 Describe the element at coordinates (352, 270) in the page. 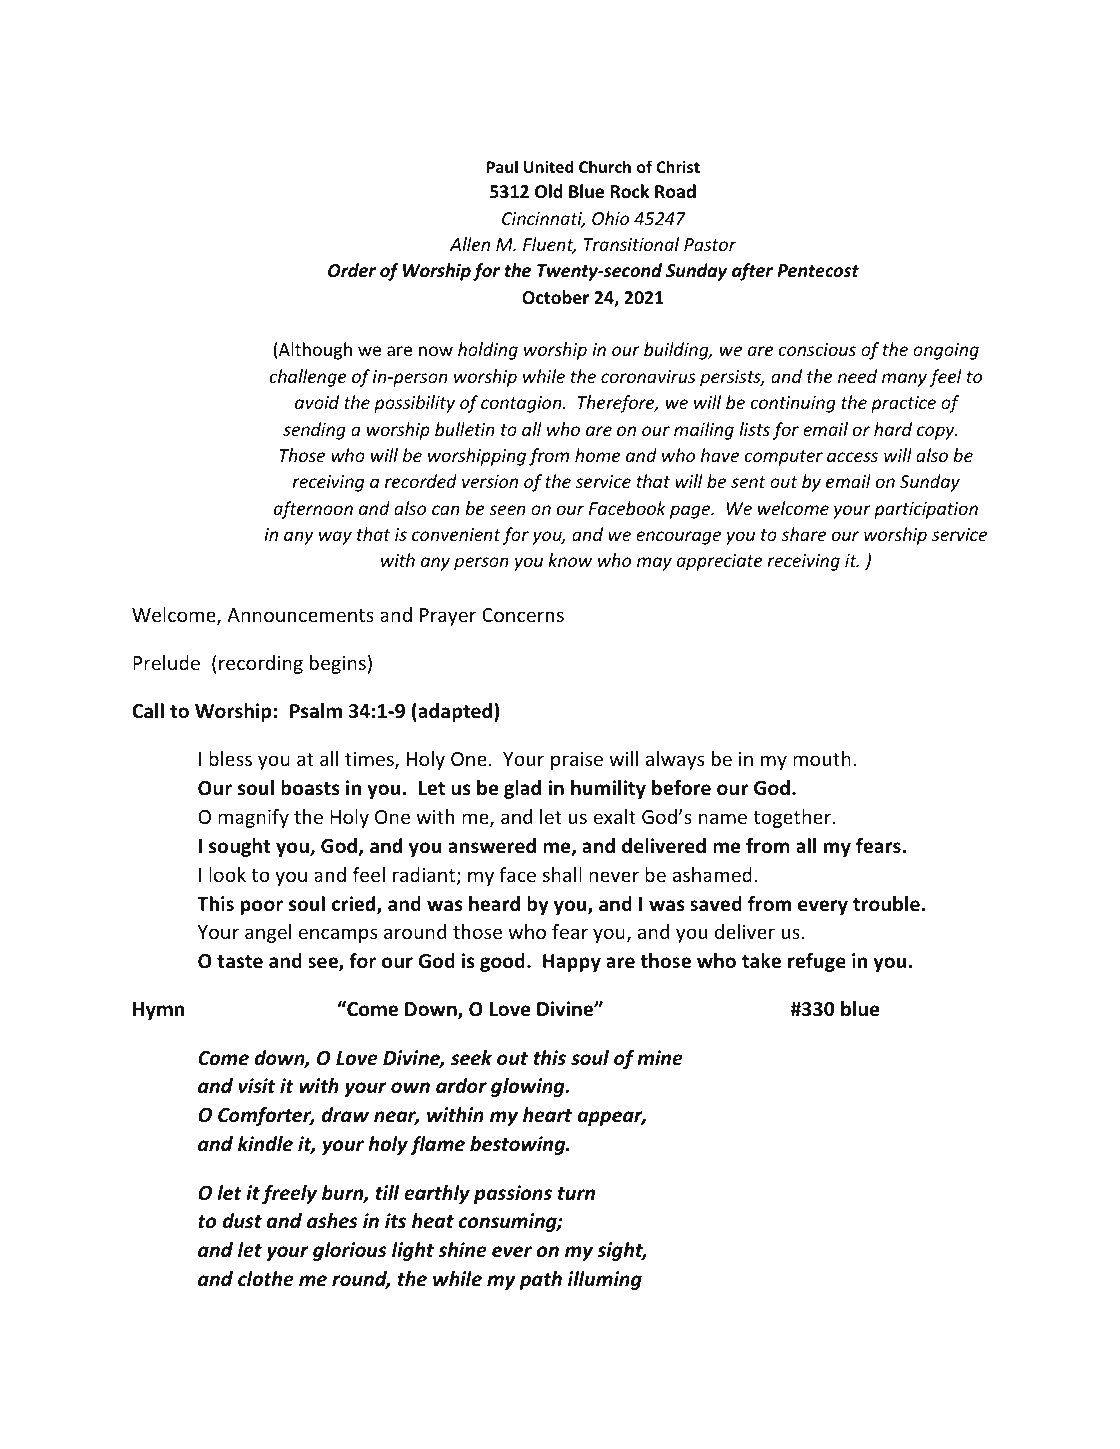

I see `Order` at that location.
